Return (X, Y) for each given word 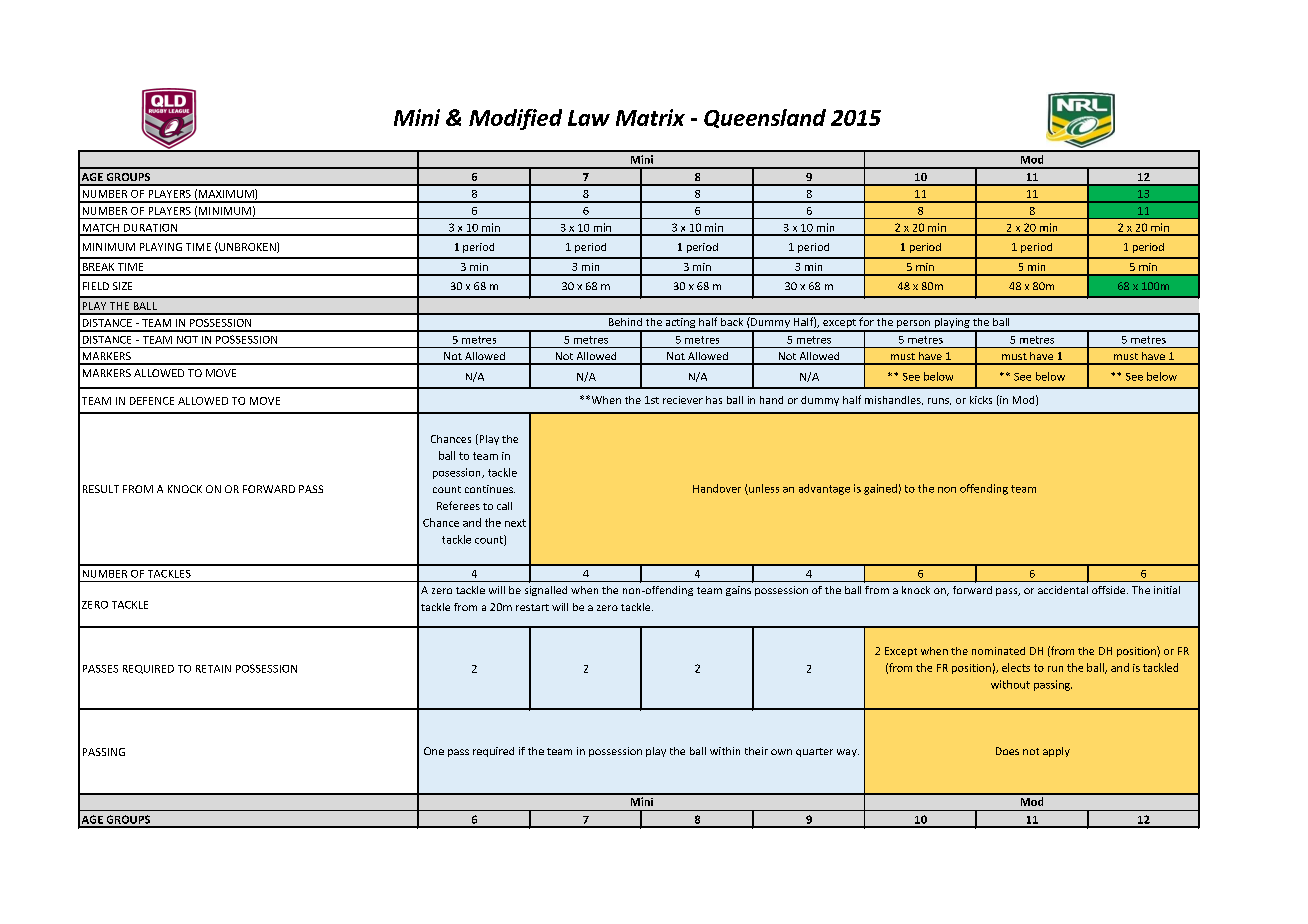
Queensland (765, 118)
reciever (683, 400)
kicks (981, 400)
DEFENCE (152, 401)
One (434, 751)
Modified (515, 119)
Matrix (650, 117)
